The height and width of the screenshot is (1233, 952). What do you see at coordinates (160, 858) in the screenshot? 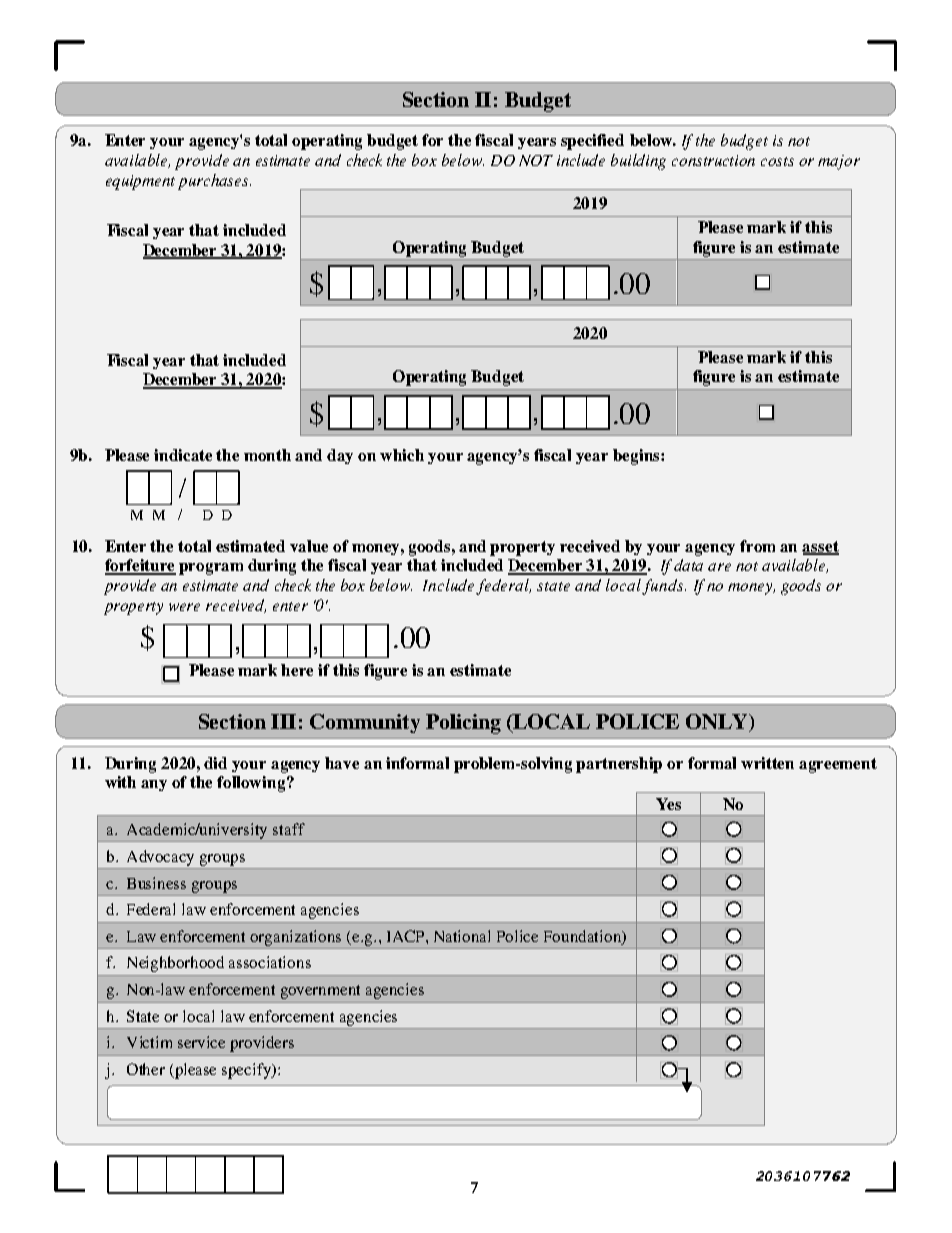
I see `Advocacy` at bounding box center [160, 858].
